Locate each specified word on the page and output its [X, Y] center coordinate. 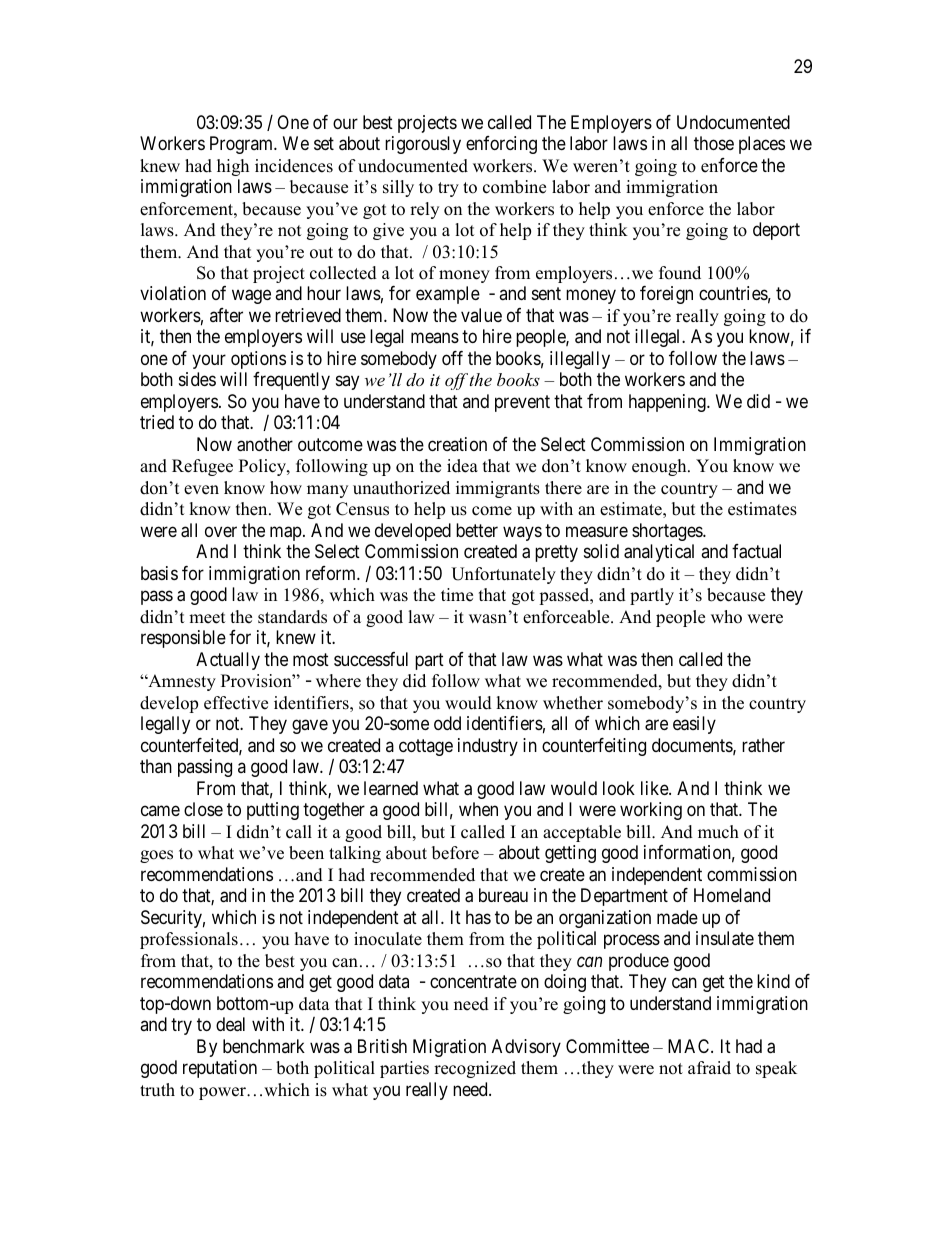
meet [207, 618]
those [714, 143]
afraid [709, 1068]
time [457, 595]
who [726, 617]
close [203, 809]
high [233, 167]
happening [668, 403]
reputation [220, 1069]
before [455, 853]
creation [457, 444]
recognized [475, 1069]
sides [197, 379]
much [718, 832]
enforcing [501, 145]
